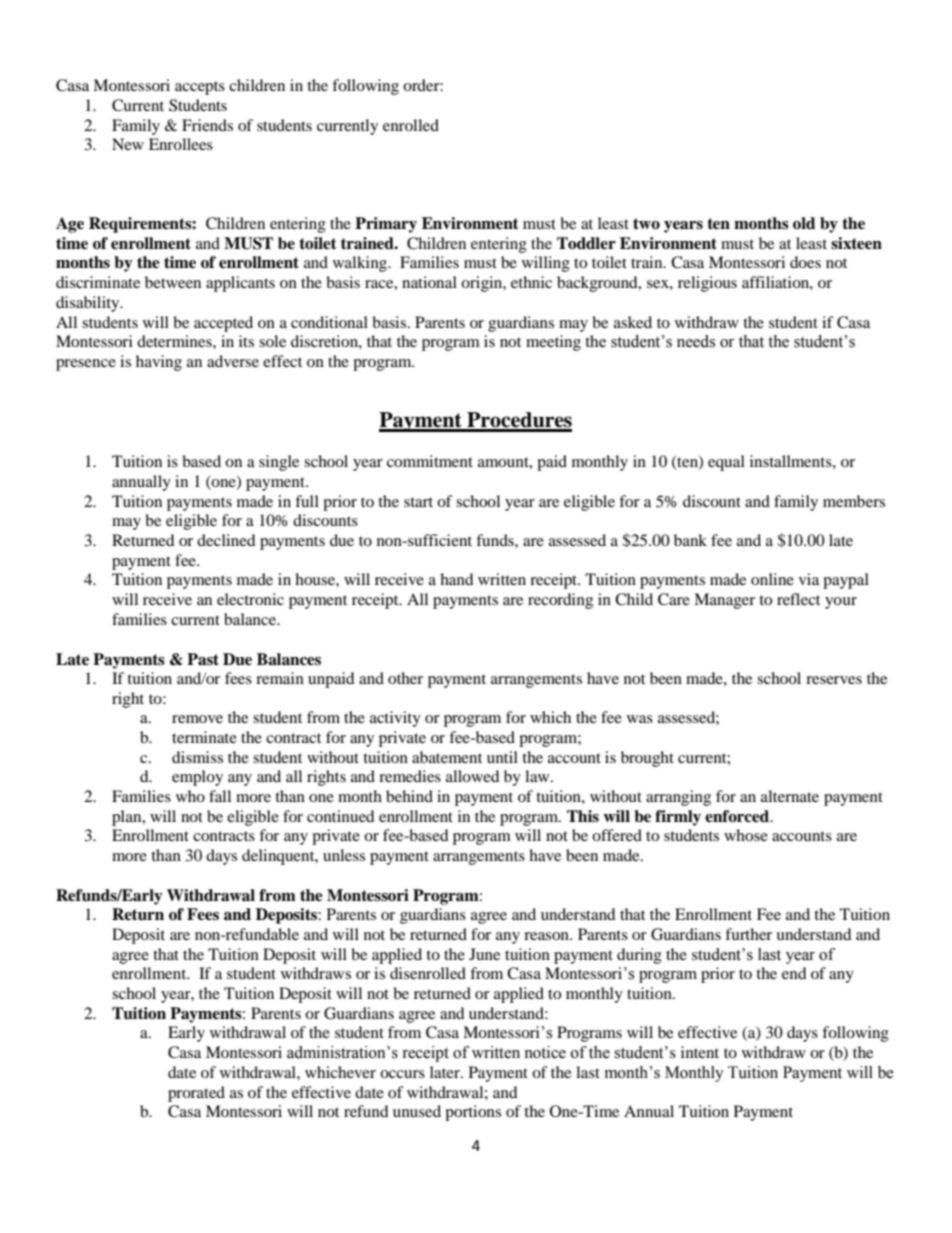 This page has width=952, height=1233. I want to click on portions, so click(473, 1113).
